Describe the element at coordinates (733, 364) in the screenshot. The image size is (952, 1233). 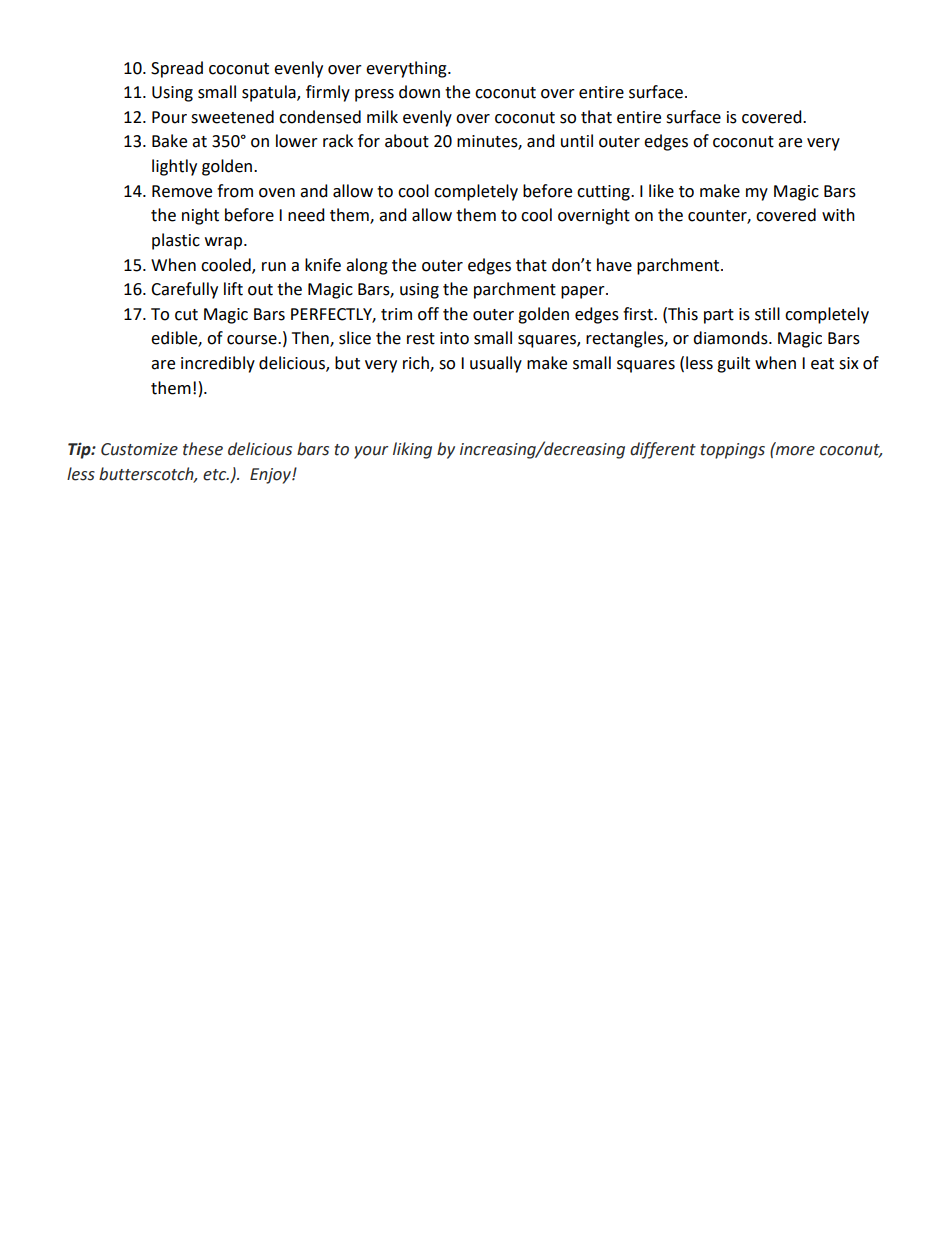
I see `guilt` at that location.
